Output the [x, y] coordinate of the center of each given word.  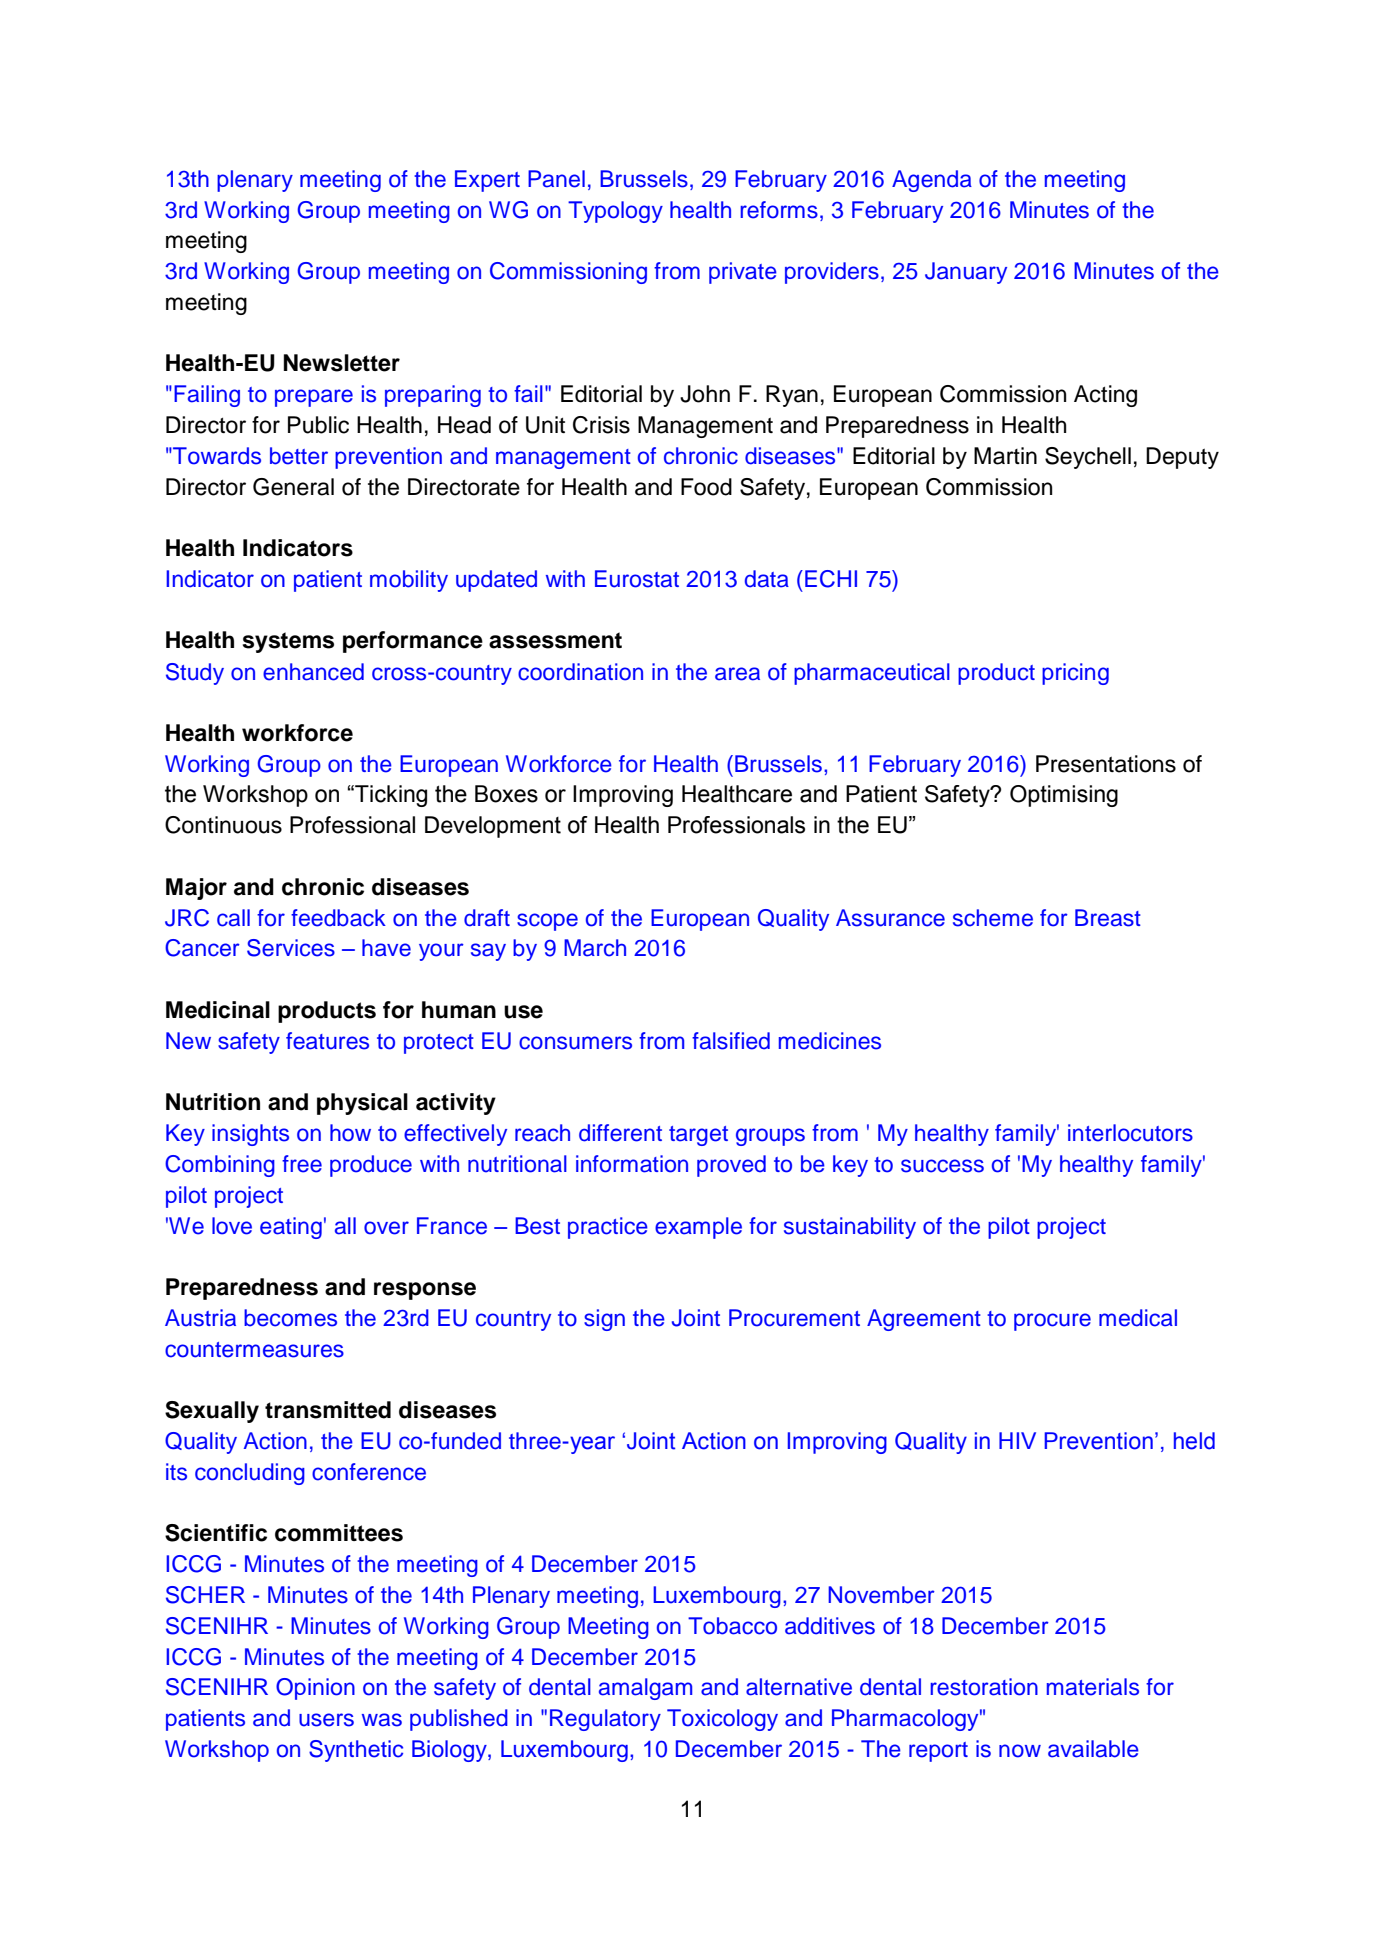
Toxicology [722, 1720]
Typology [615, 212]
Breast [1108, 918]
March [595, 948]
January [966, 273]
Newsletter [342, 363]
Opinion [315, 1689]
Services [291, 948]
